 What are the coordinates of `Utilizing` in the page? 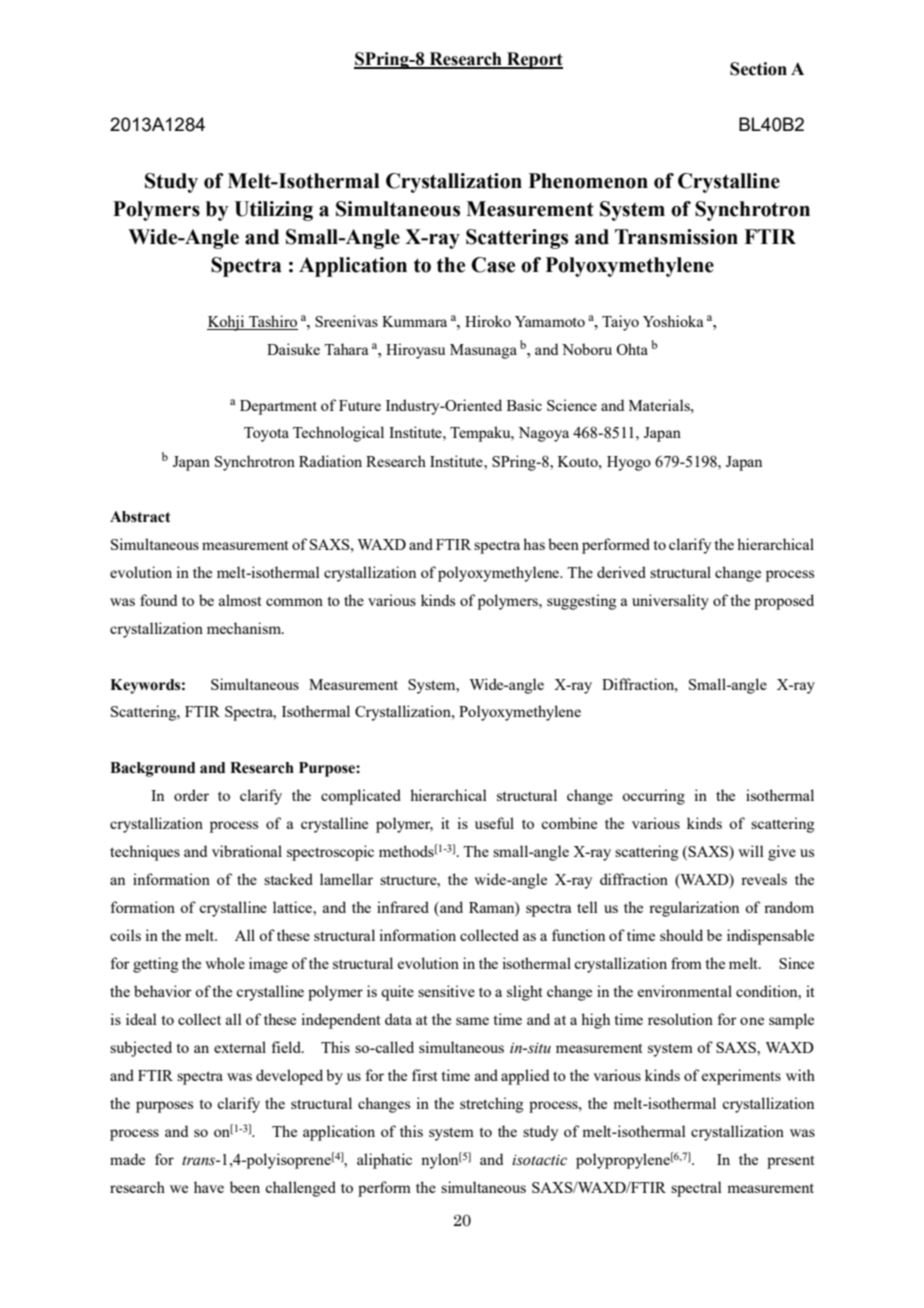 It's located at (273, 211).
